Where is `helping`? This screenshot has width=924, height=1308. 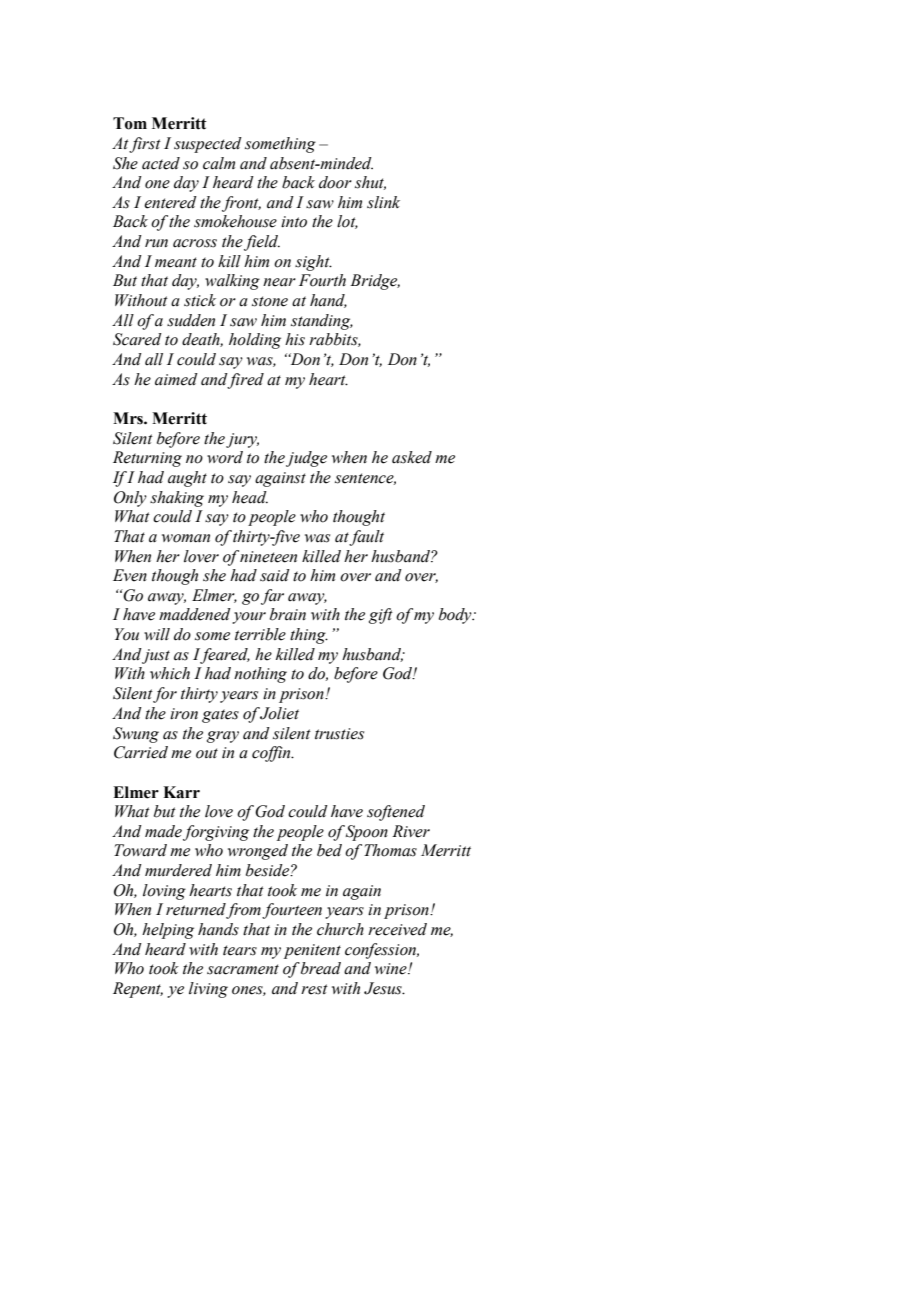 helping is located at coordinates (168, 931).
